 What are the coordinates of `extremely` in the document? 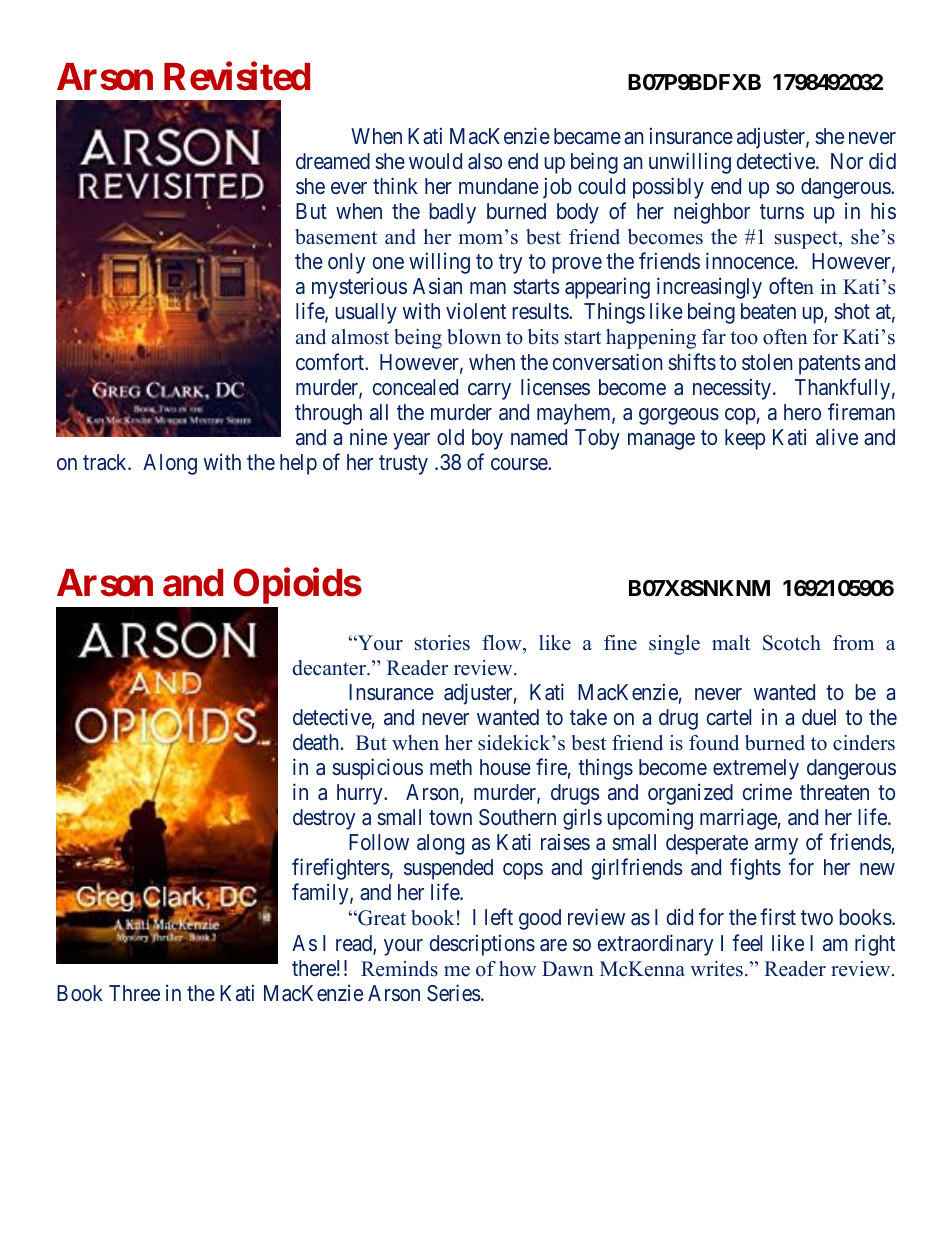 It's located at (756, 769).
